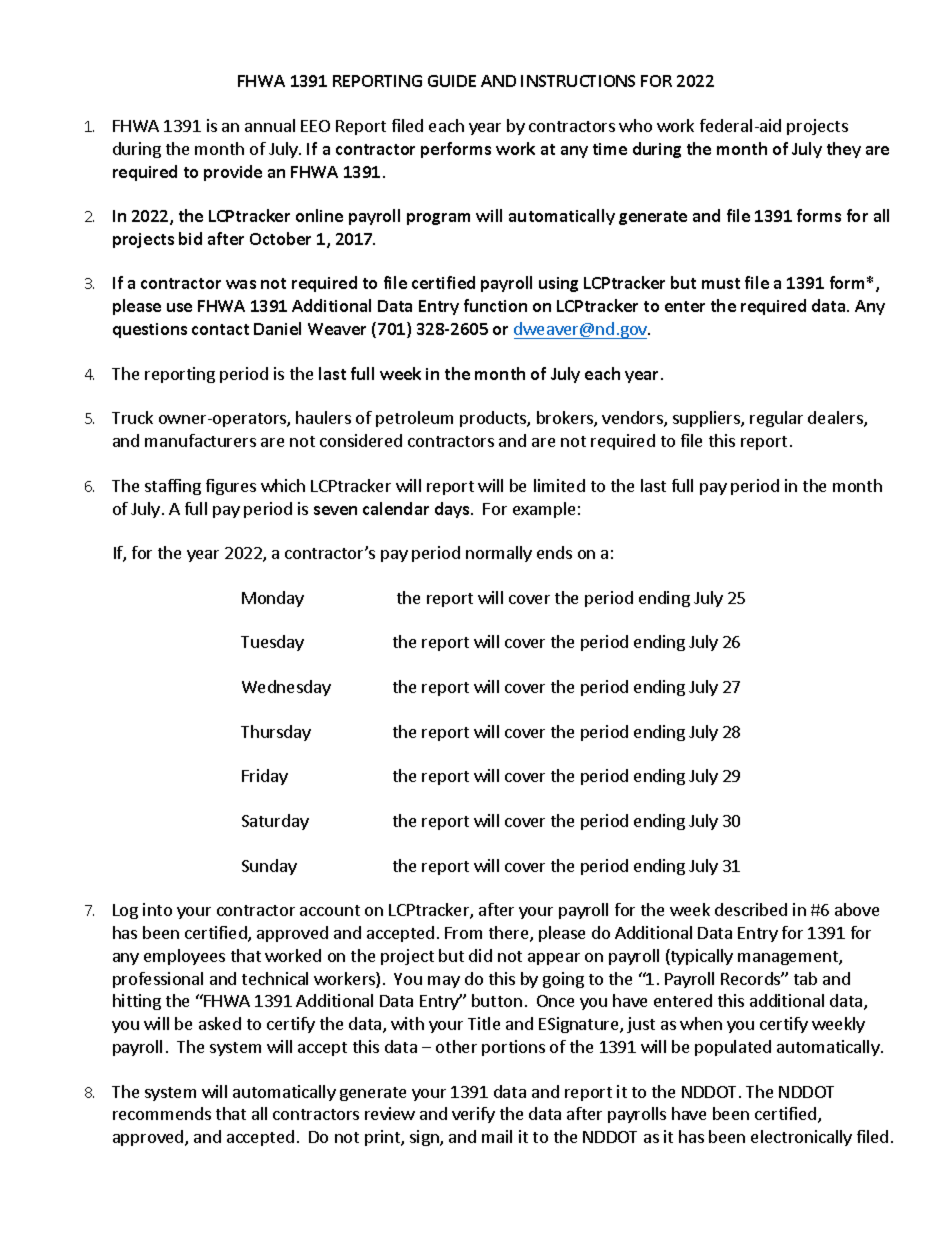 The height and width of the screenshot is (1233, 952). I want to click on petroleum, so click(414, 419).
